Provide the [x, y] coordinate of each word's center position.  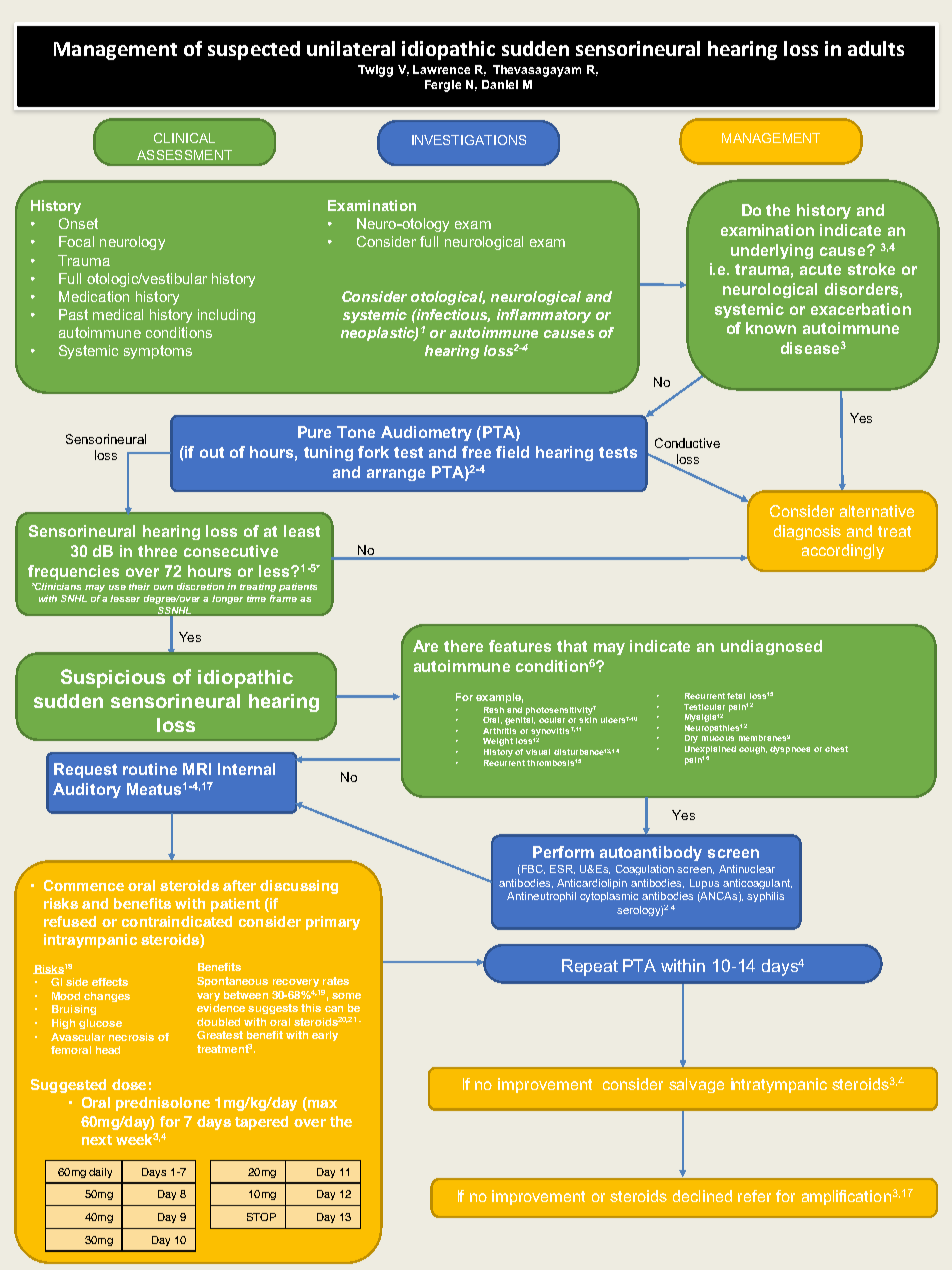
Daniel [500, 84]
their [139, 586]
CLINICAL [184, 138]
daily [100, 1173]
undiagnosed [771, 647]
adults [876, 48]
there [463, 646]
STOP [261, 1217]
